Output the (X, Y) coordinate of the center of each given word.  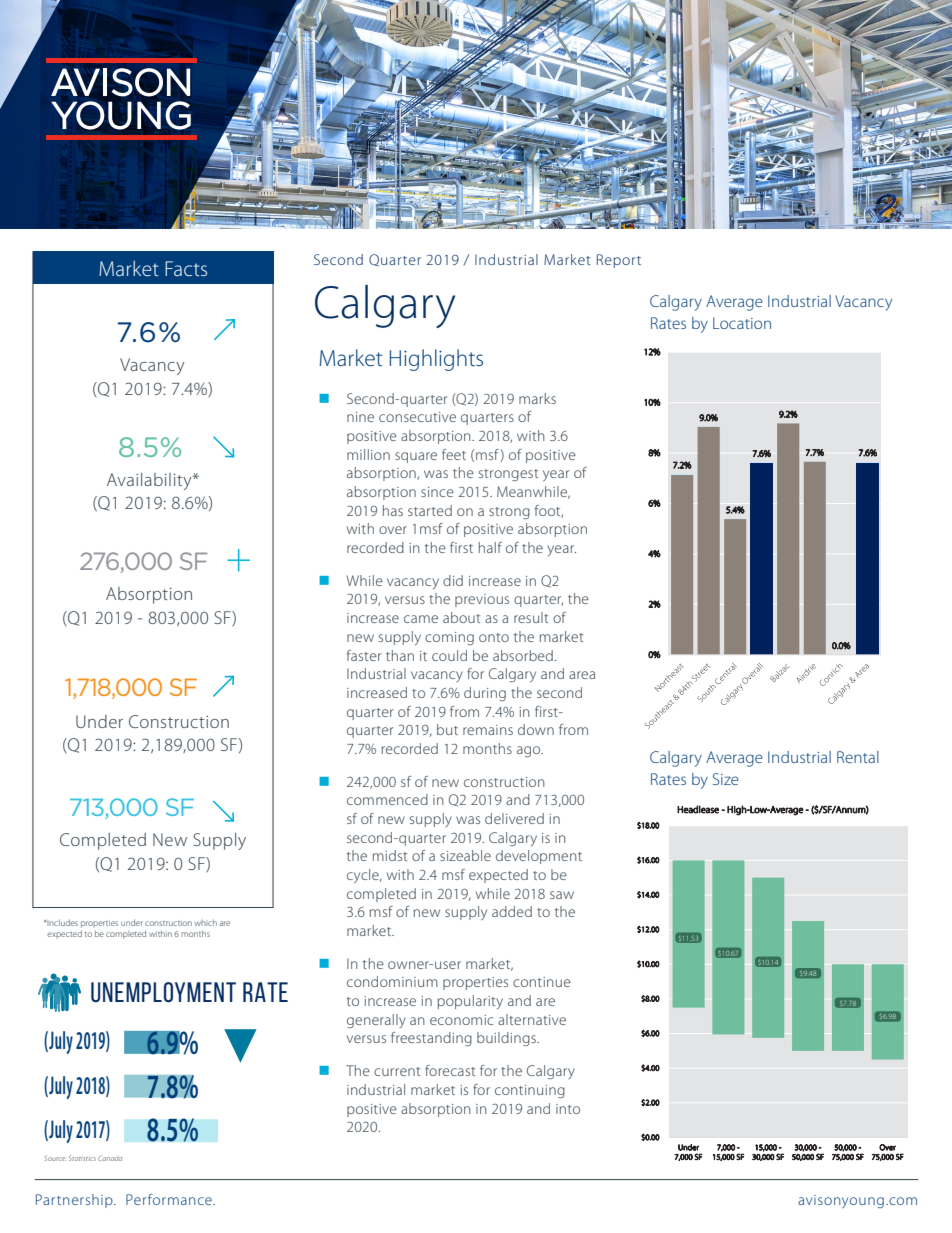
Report (619, 261)
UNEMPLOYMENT (163, 992)
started (430, 510)
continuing (530, 1091)
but (447, 729)
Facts (186, 268)
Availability (150, 481)
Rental (858, 757)
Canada (110, 1158)
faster (364, 655)
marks (537, 398)
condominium (392, 981)
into (568, 1109)
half (490, 547)
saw (562, 895)
